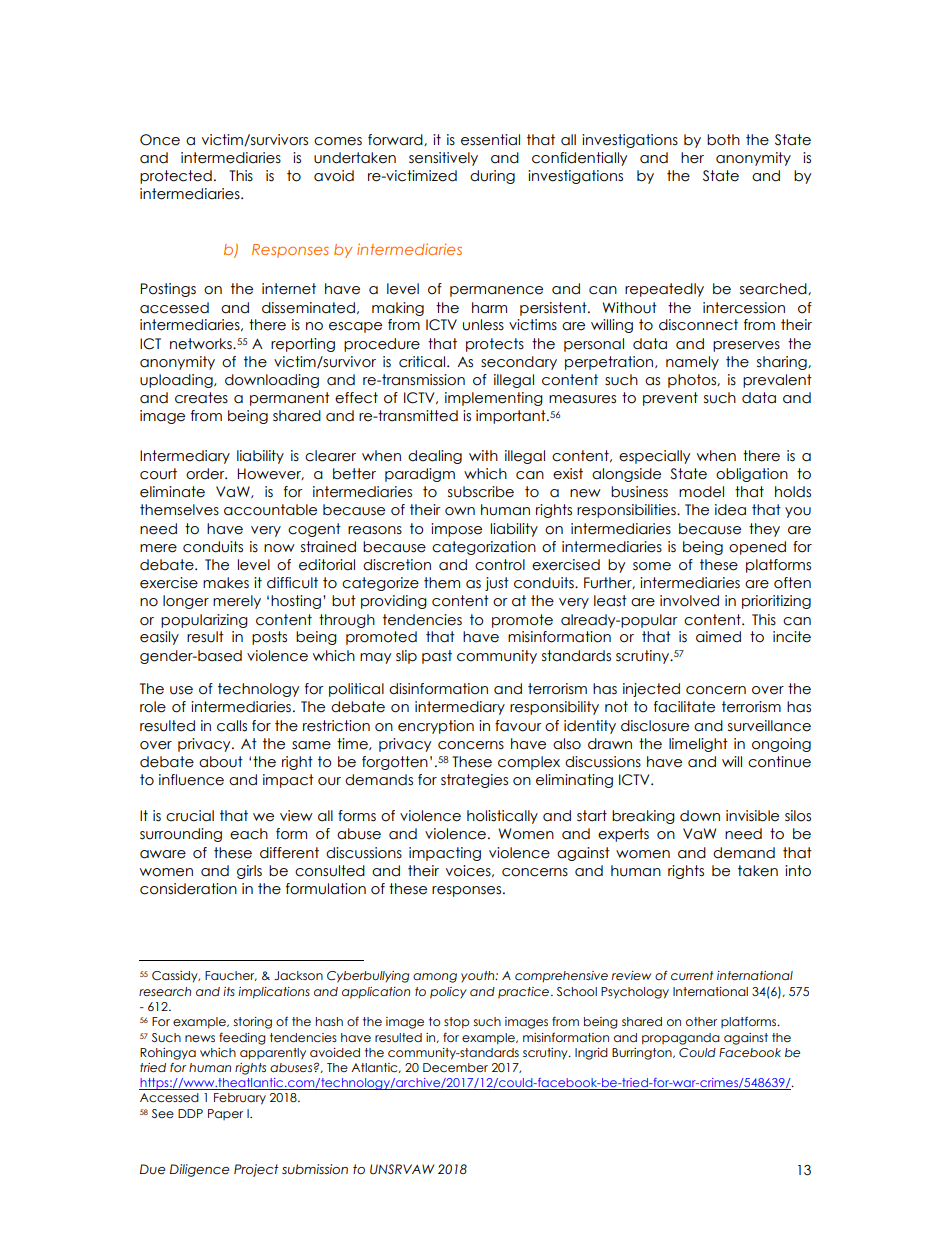 This image has width=952, height=1233. Describe the element at coordinates (455, 1067) in the image. I see `December` at that location.
